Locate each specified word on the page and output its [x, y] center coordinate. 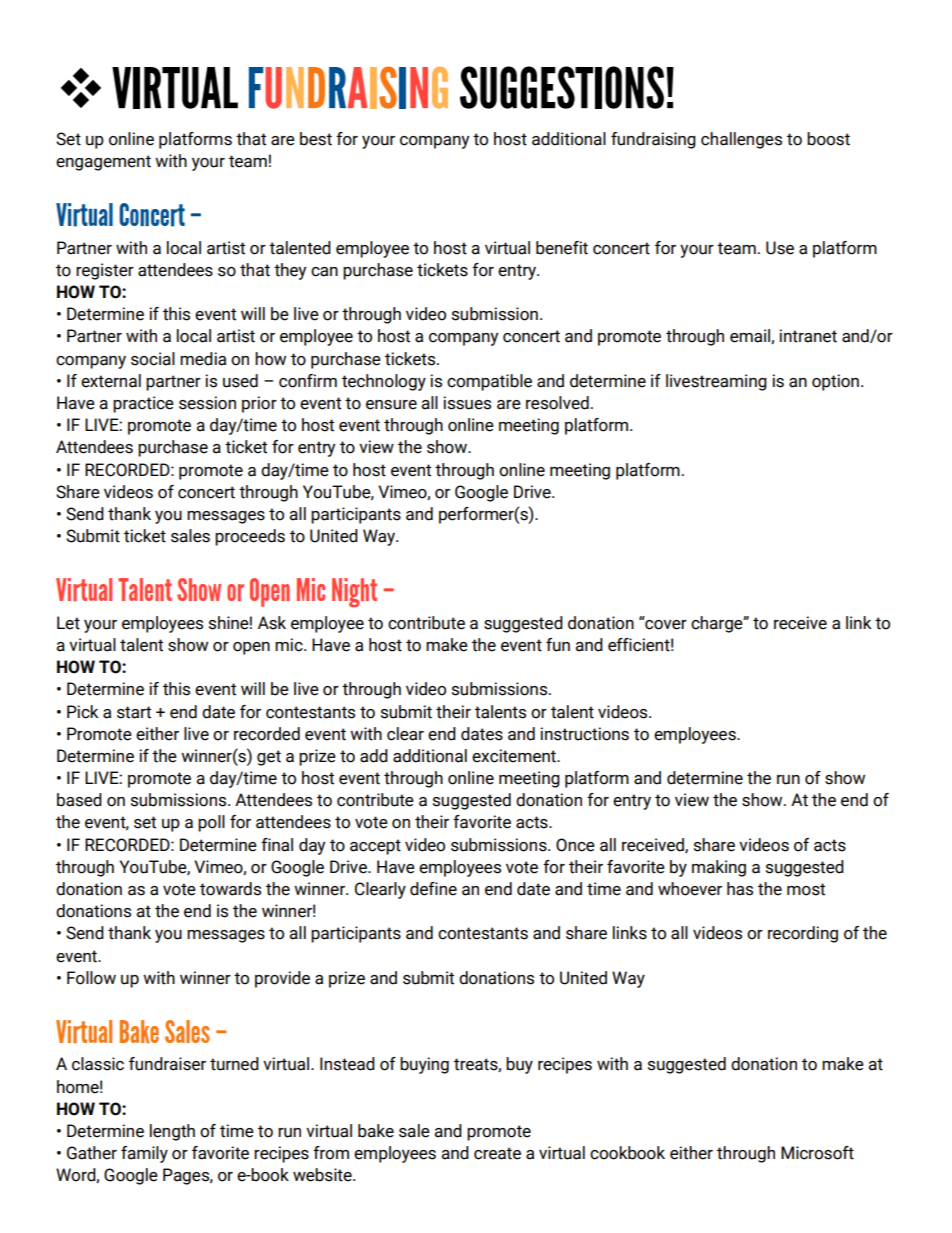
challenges [741, 140]
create [497, 1153]
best [316, 139]
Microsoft [817, 1153]
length [172, 1132]
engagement [103, 163]
